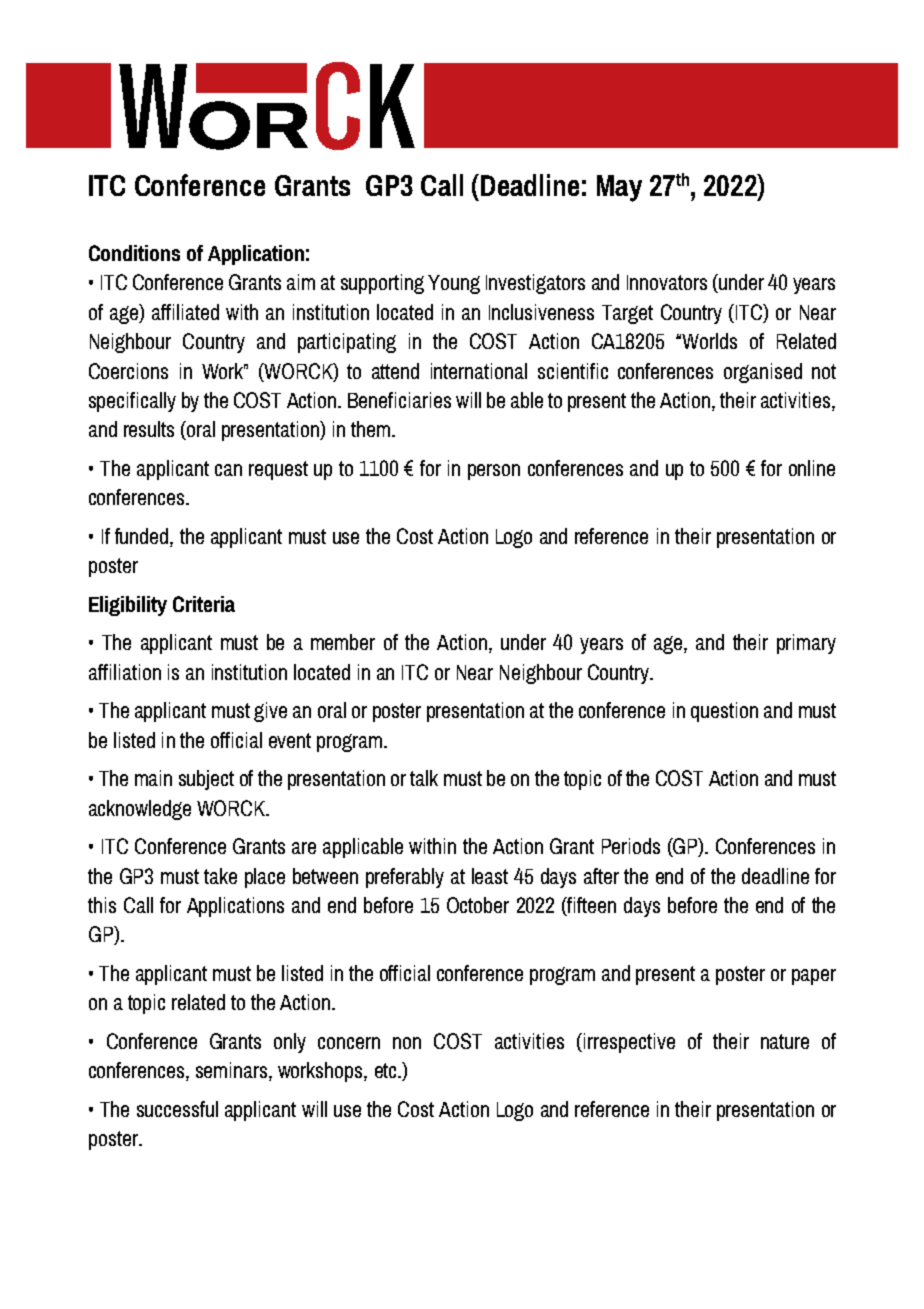 The height and width of the screenshot is (1309, 924). I want to click on online, so click(812, 468).
